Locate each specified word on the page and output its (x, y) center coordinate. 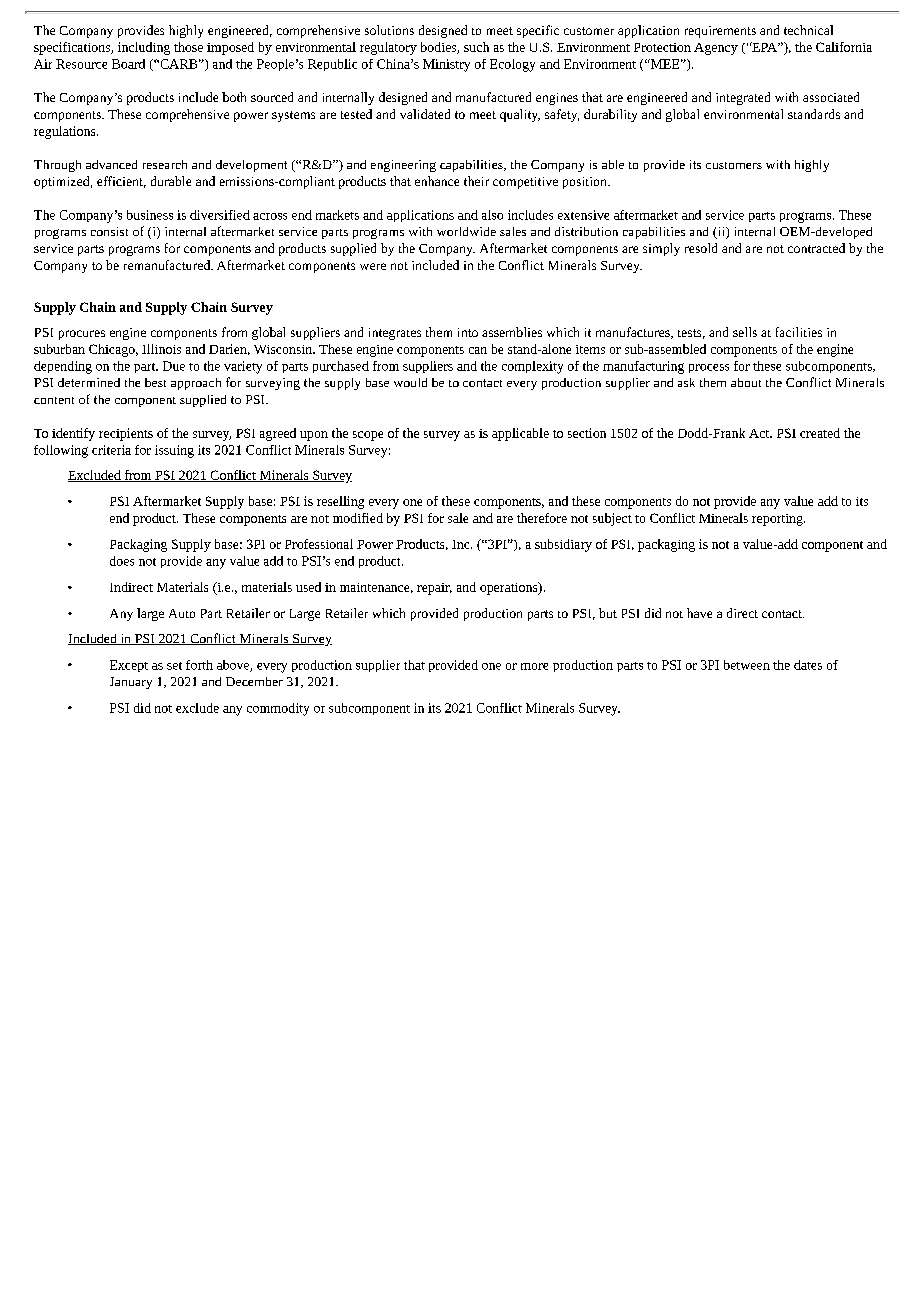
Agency (716, 49)
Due (174, 366)
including (144, 48)
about (746, 382)
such (476, 47)
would (410, 382)
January (131, 683)
